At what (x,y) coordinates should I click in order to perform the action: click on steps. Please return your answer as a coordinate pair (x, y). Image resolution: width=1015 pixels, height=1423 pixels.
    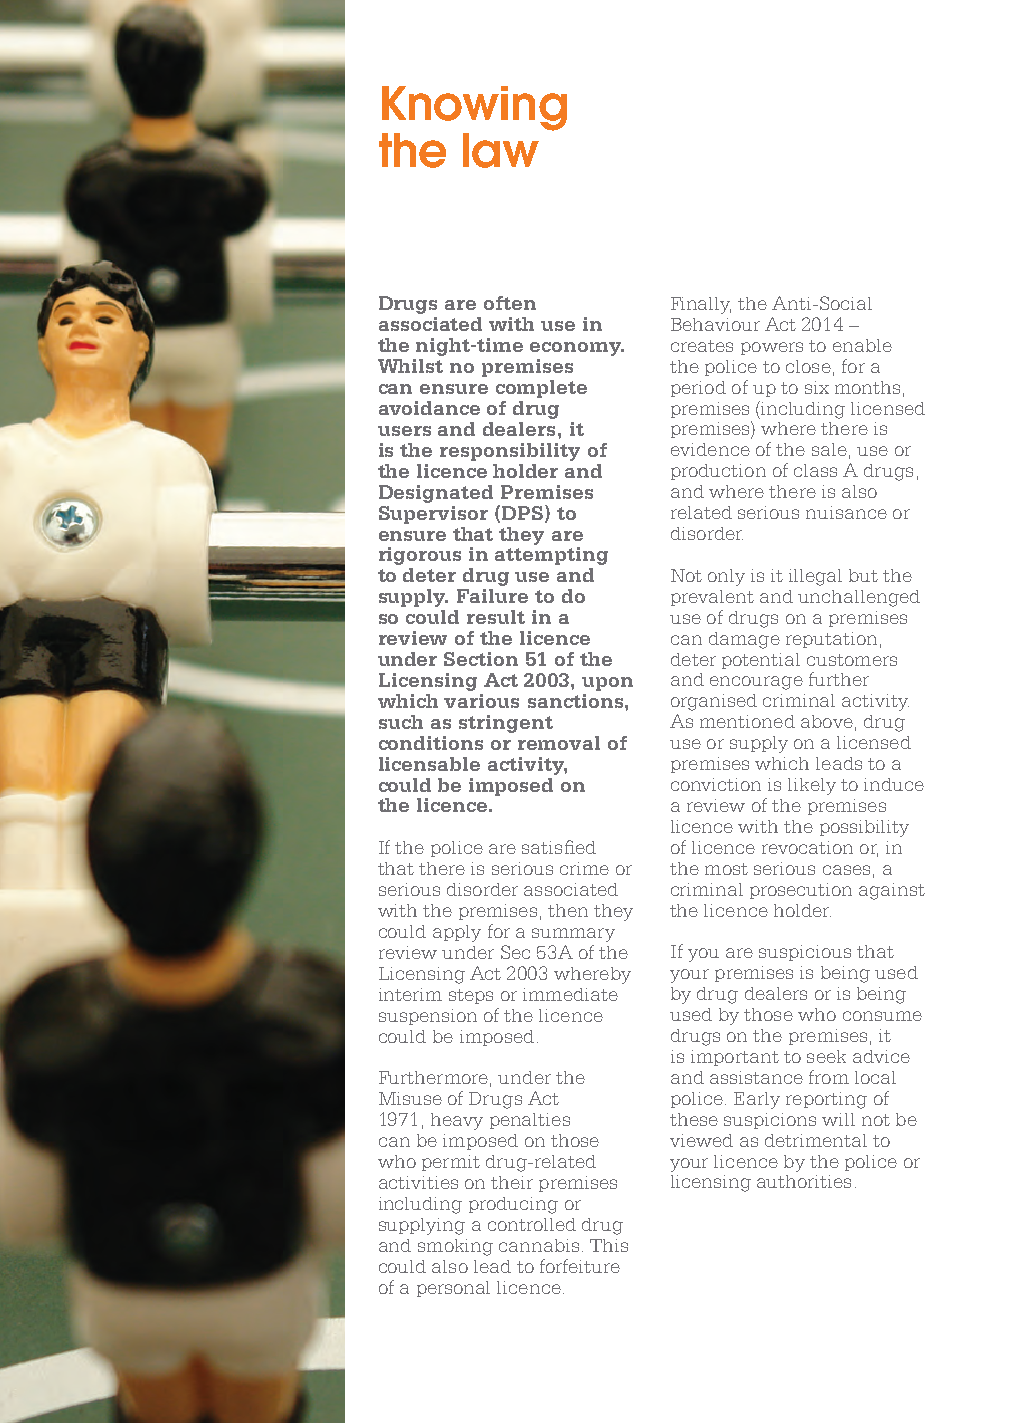
    Looking at the image, I should click on (471, 996).
